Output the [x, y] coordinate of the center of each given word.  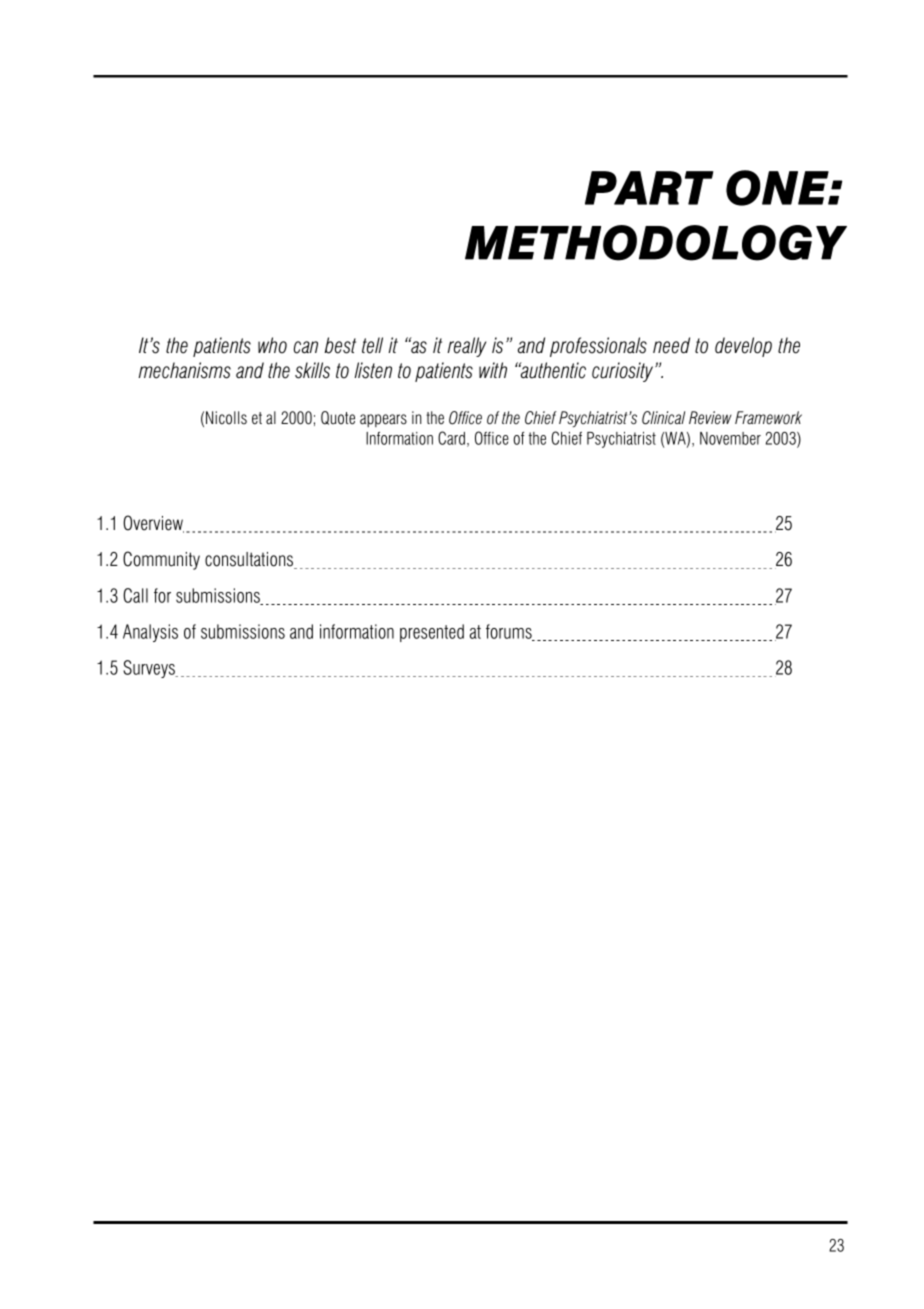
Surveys [150, 669]
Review [710, 418]
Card [451, 438]
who [272, 345]
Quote [338, 418]
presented [432, 633]
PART [649, 188]
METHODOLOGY [656, 243]
